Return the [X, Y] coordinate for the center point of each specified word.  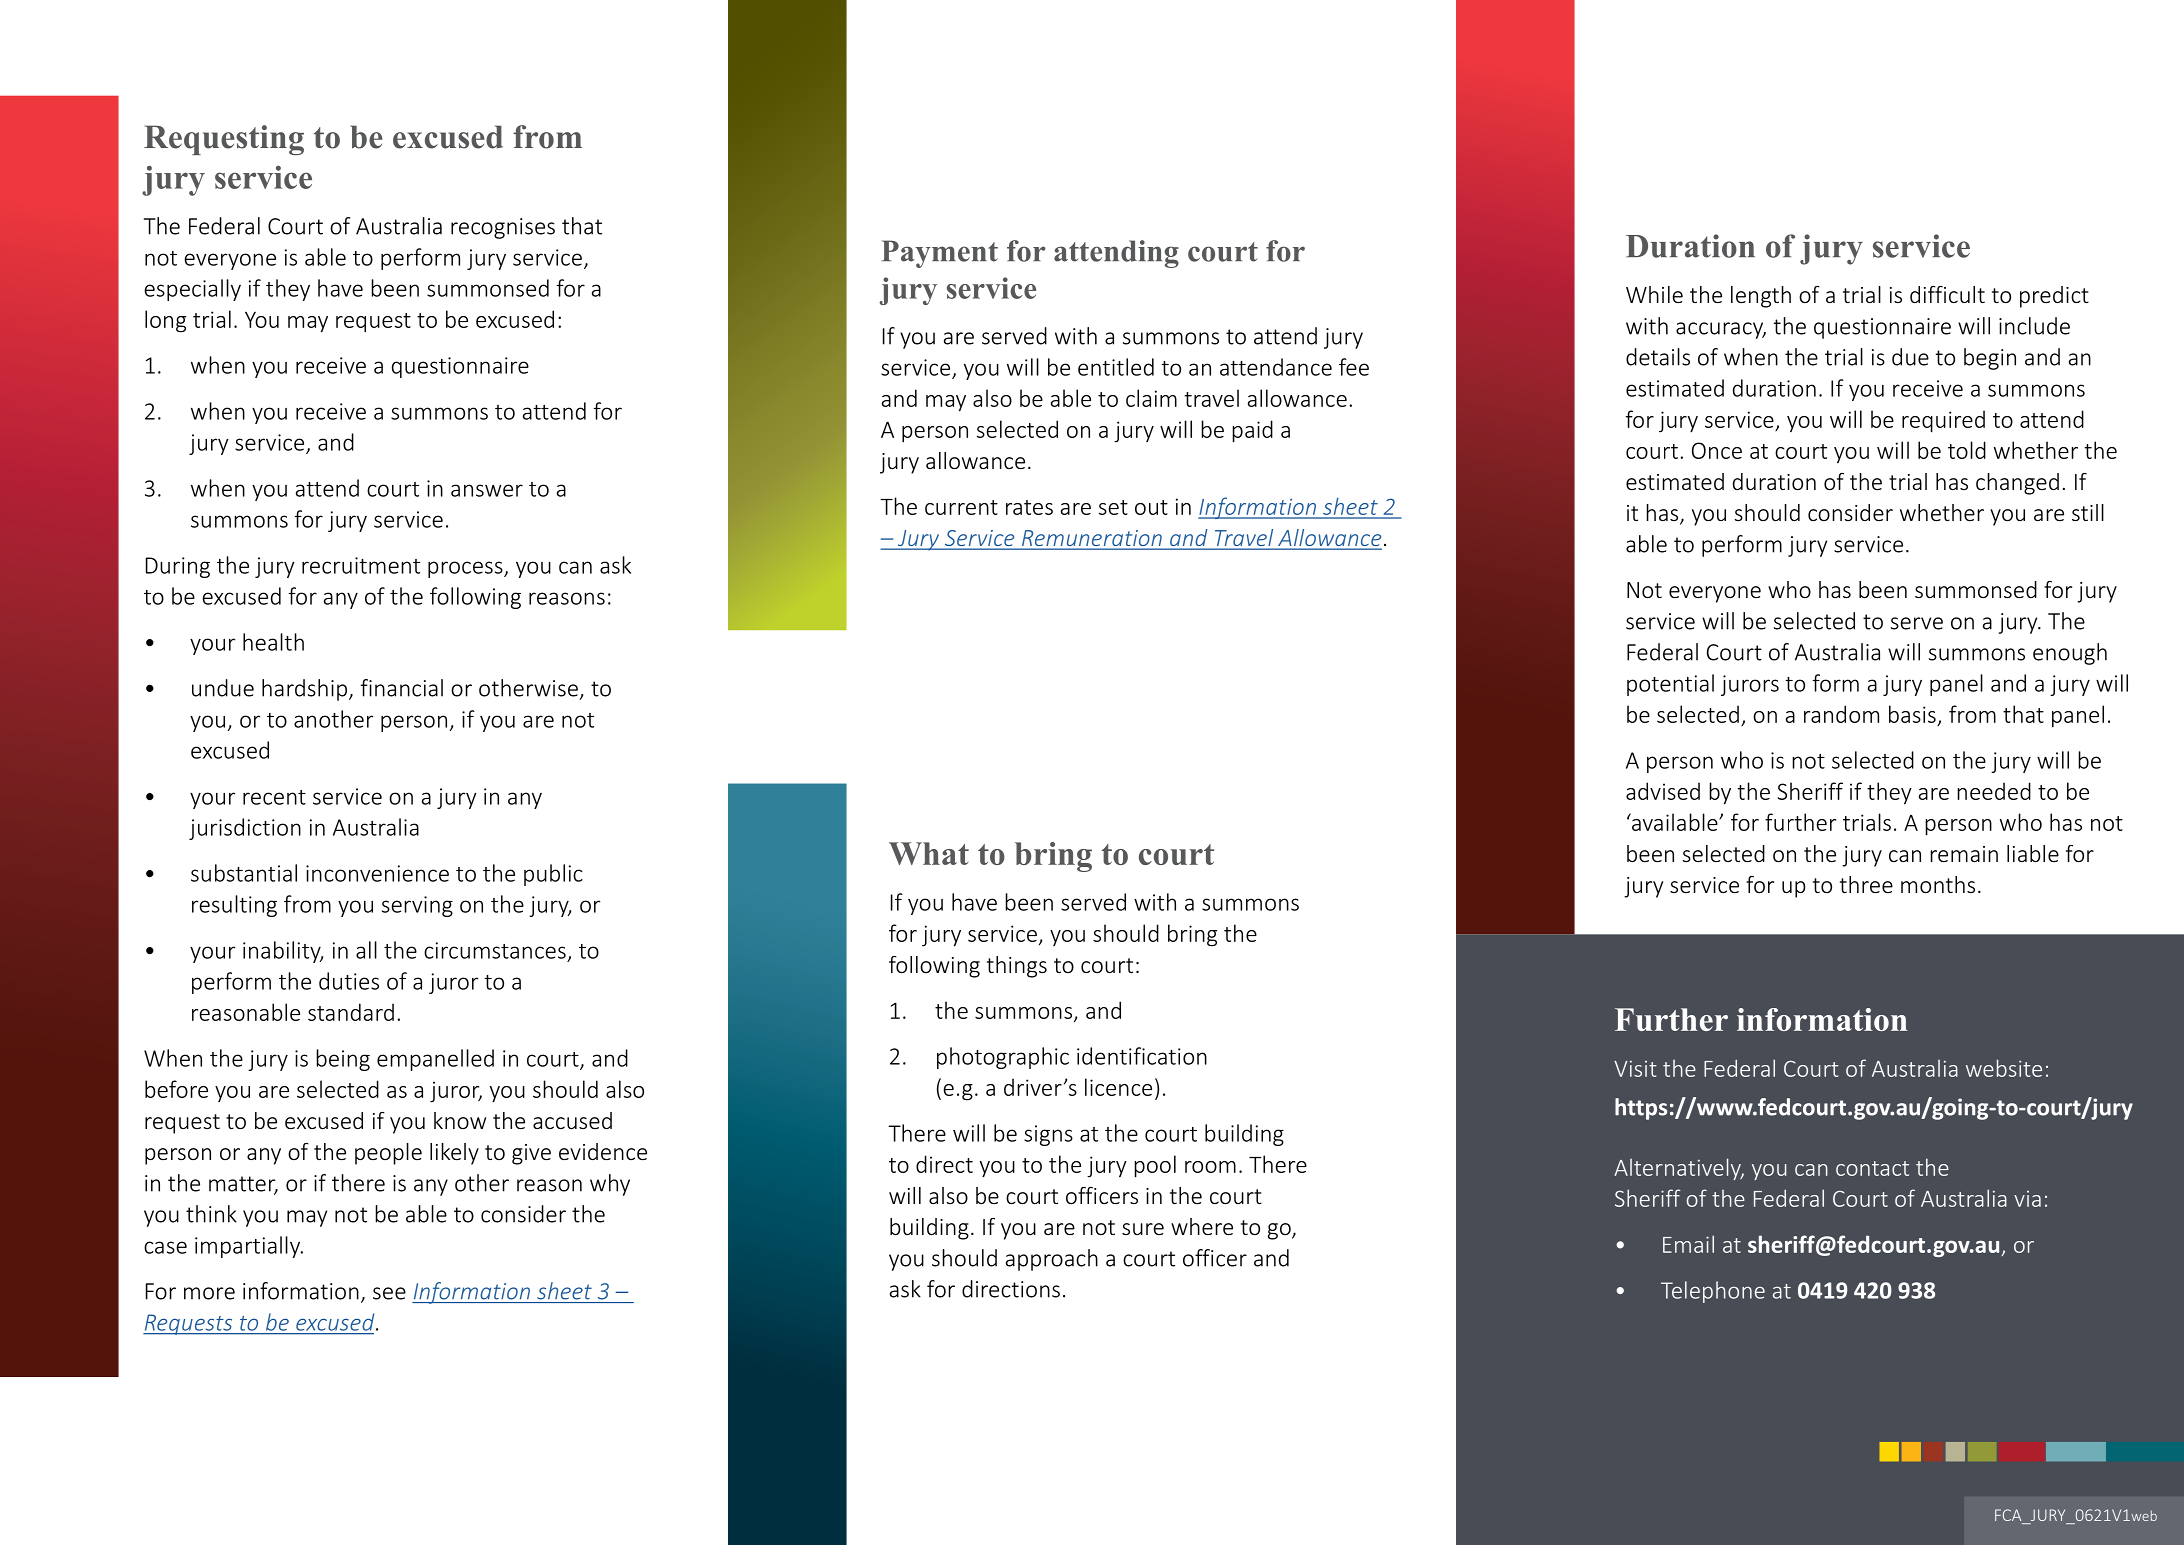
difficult [1947, 294]
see [389, 1293]
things [1017, 967]
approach [1052, 1260]
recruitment [361, 565]
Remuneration [1092, 539]
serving [417, 906]
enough [2070, 654]
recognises [503, 228]
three [1866, 884]
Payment [940, 254]
